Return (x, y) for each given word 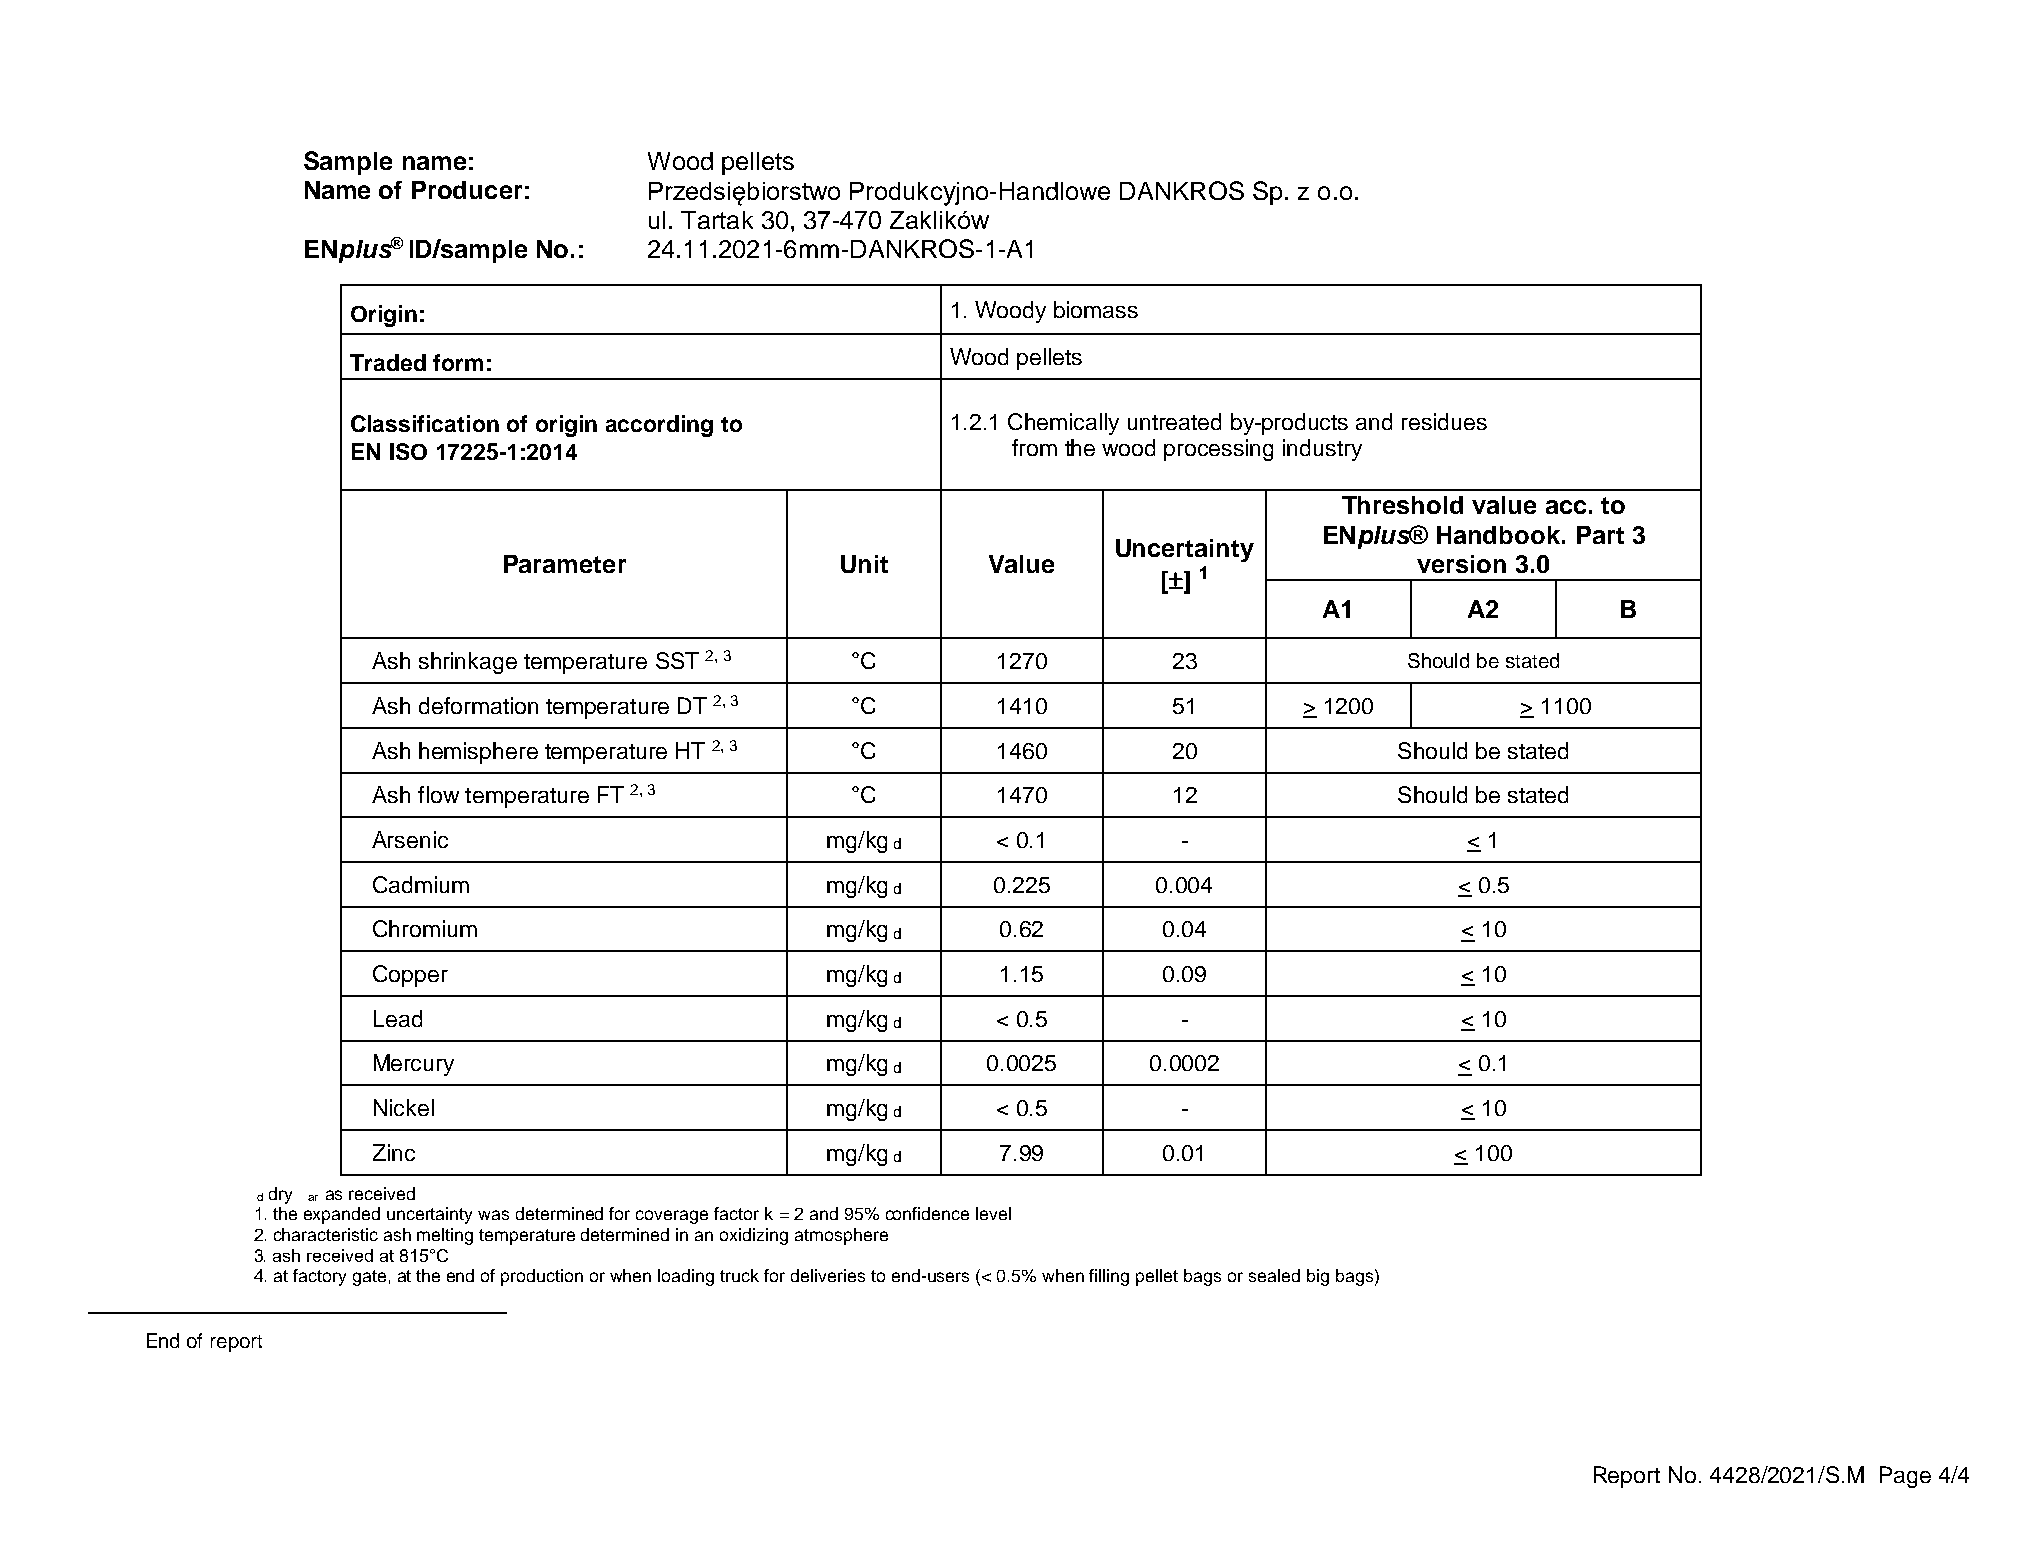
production (542, 1277)
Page (1905, 1477)
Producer (467, 190)
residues (1444, 421)
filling (1109, 1277)
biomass (1096, 309)
